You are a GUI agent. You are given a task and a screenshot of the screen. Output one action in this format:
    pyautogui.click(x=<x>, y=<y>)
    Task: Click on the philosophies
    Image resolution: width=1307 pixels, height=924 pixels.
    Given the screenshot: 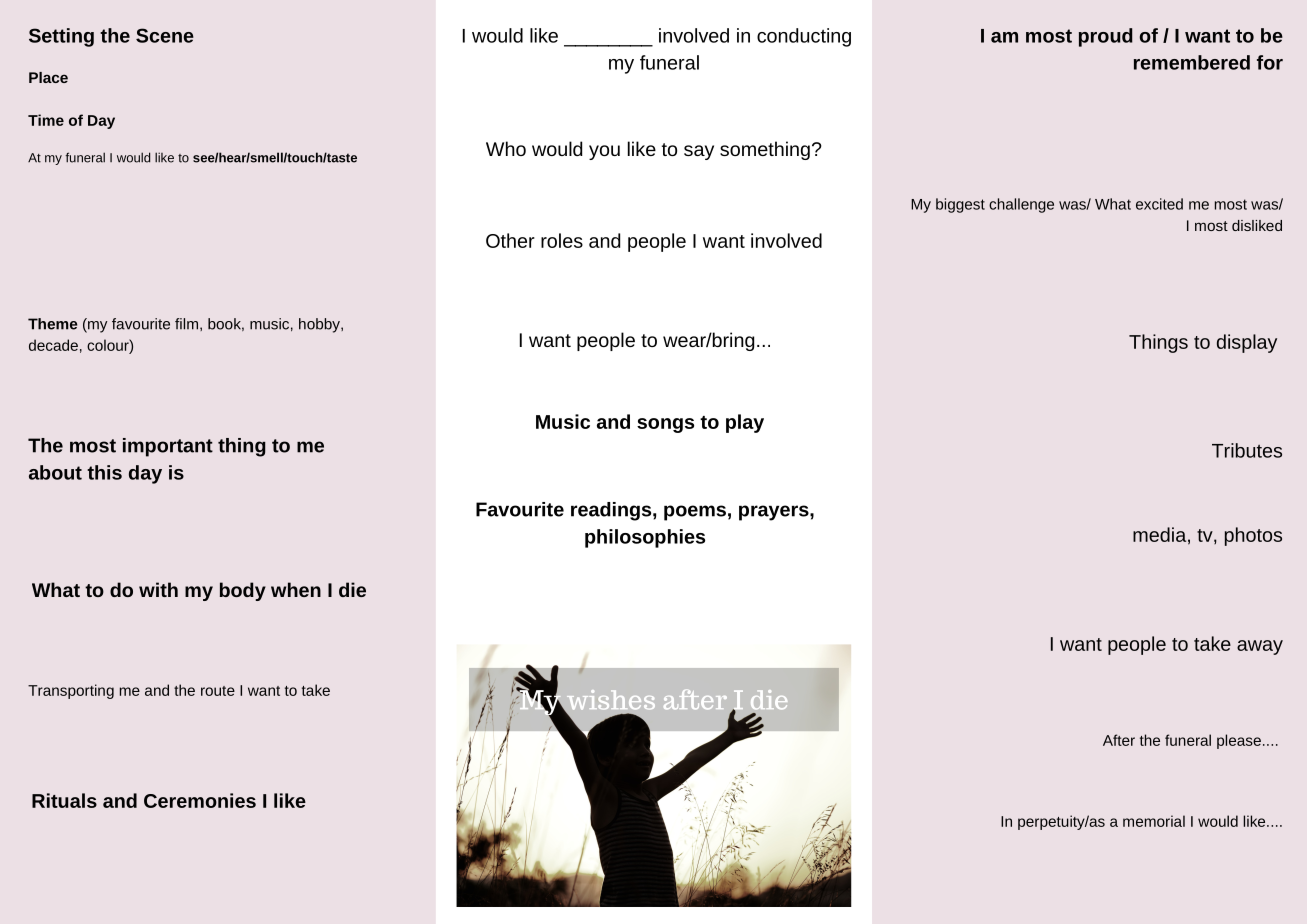 What is the action you would take?
    pyautogui.click(x=645, y=538)
